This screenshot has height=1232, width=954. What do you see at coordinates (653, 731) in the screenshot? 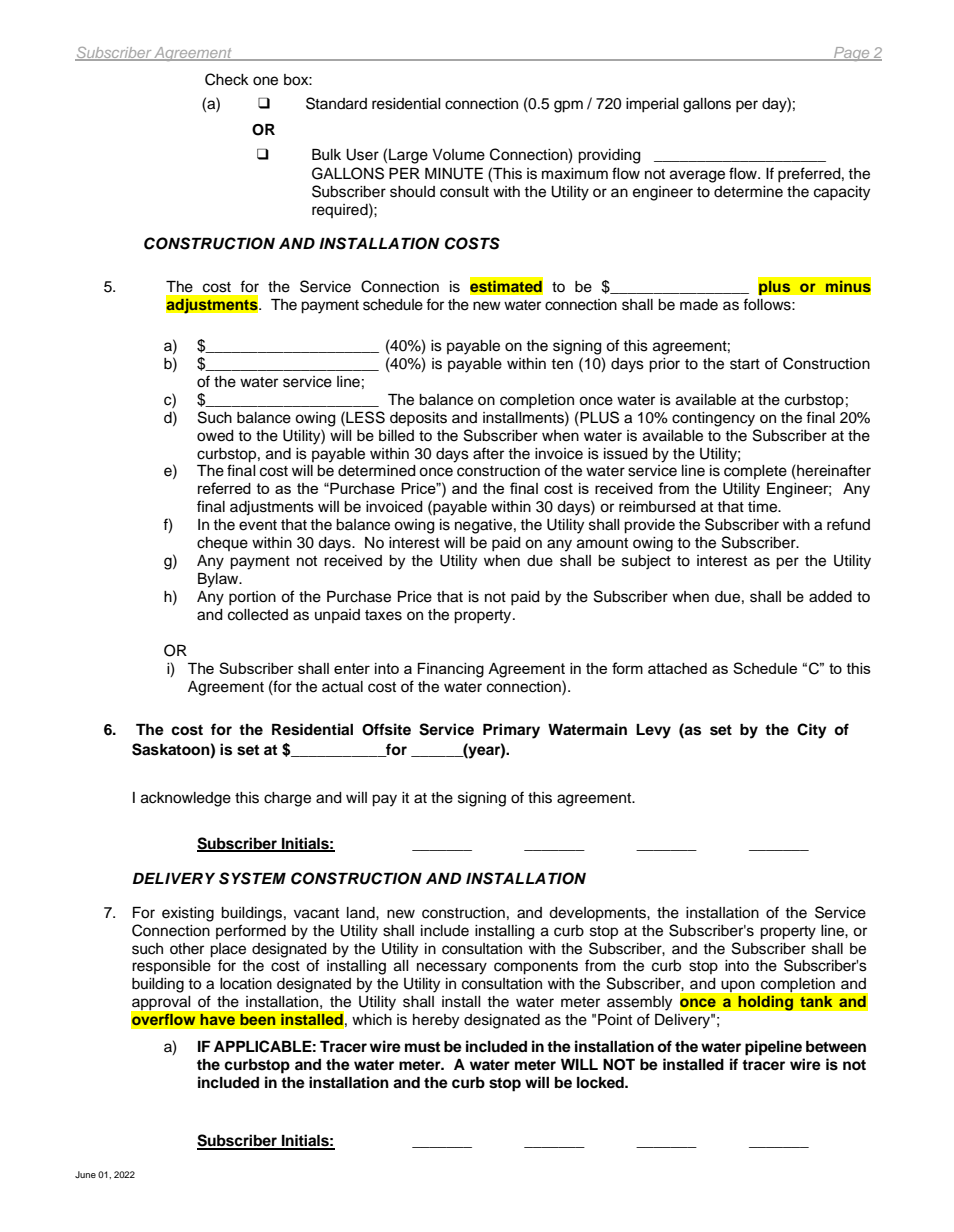
I see `Levy` at bounding box center [653, 731].
